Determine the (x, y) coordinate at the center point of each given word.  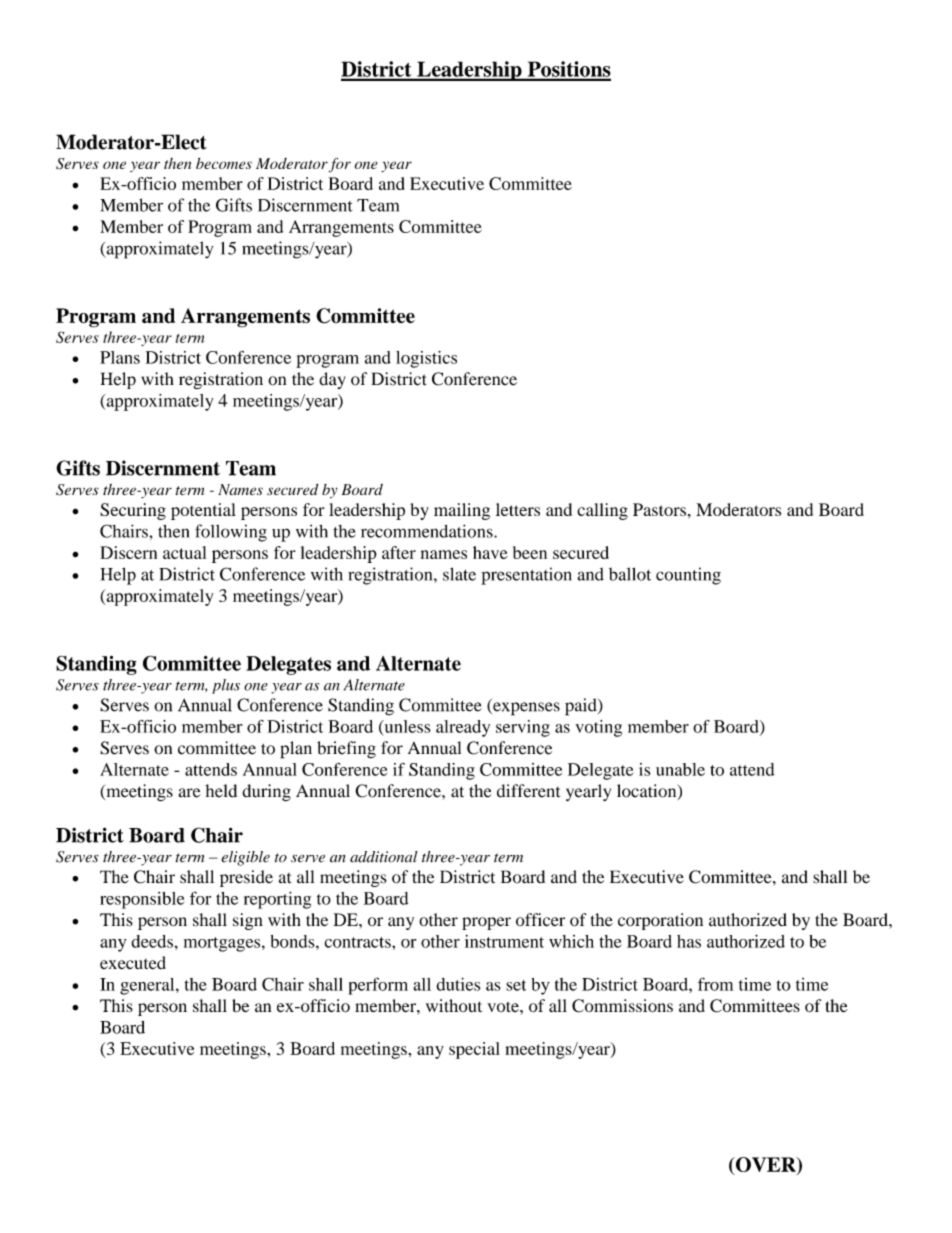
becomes (224, 163)
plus (226, 686)
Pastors (659, 509)
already (463, 728)
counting (688, 576)
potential (203, 511)
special (474, 1050)
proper (486, 923)
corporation (660, 921)
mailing (462, 511)
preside (246, 878)
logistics (426, 359)
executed (133, 963)
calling (602, 511)
